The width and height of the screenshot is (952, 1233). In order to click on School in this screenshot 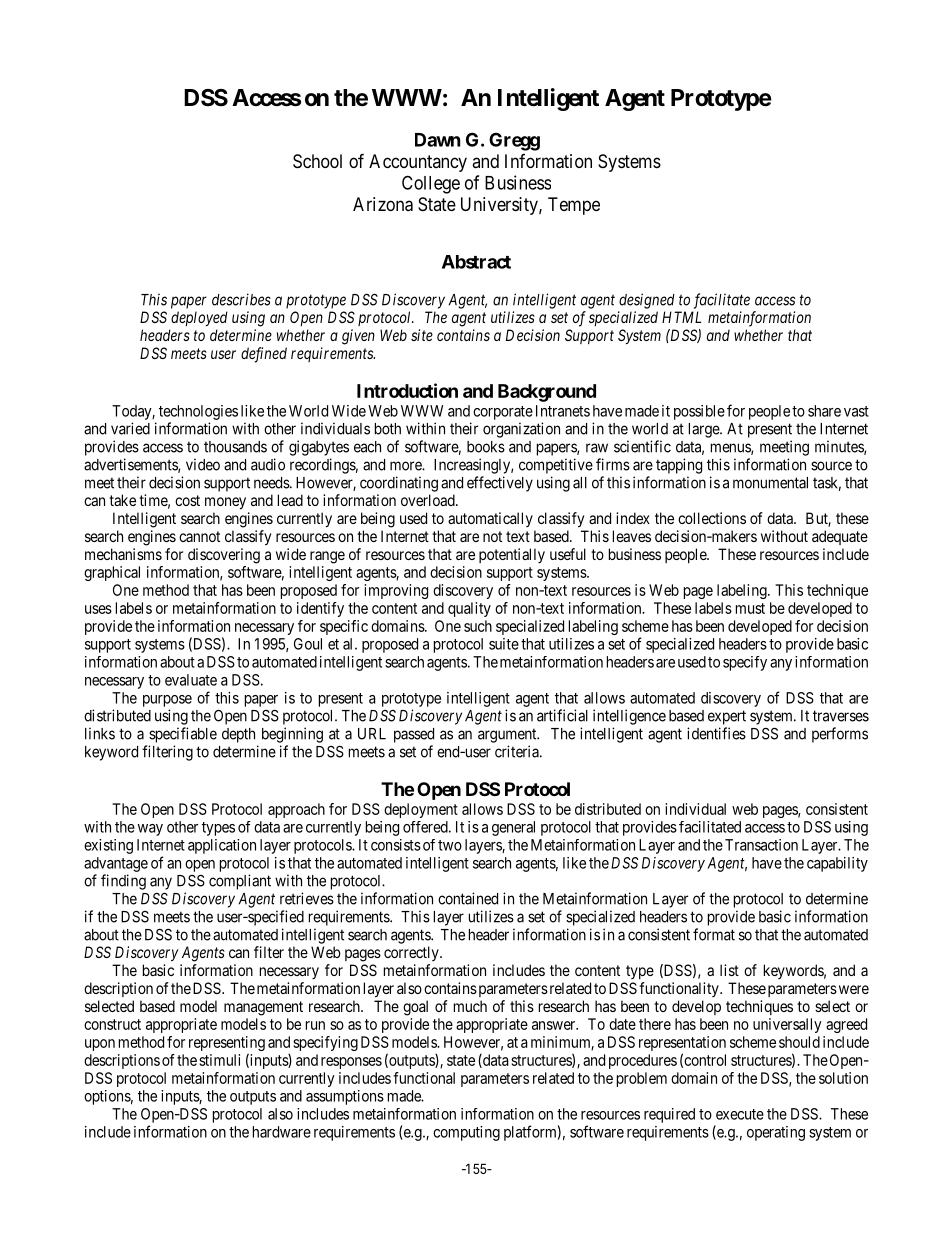, I will do `click(317, 161)`.
